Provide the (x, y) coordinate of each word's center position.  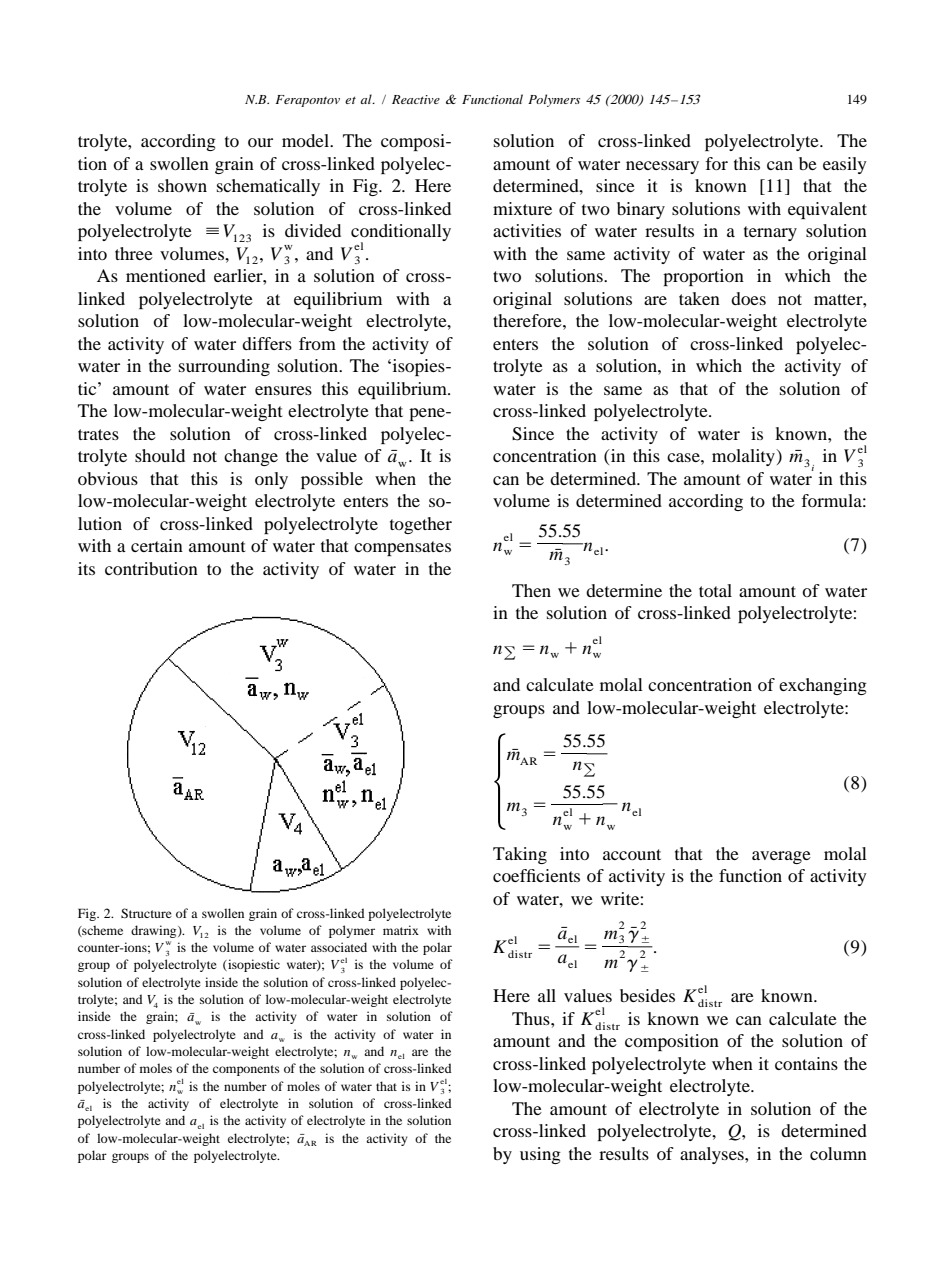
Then (531, 590)
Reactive (416, 99)
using (540, 1155)
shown (182, 185)
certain (157, 545)
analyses (713, 1155)
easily (845, 165)
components (246, 1070)
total (715, 590)
